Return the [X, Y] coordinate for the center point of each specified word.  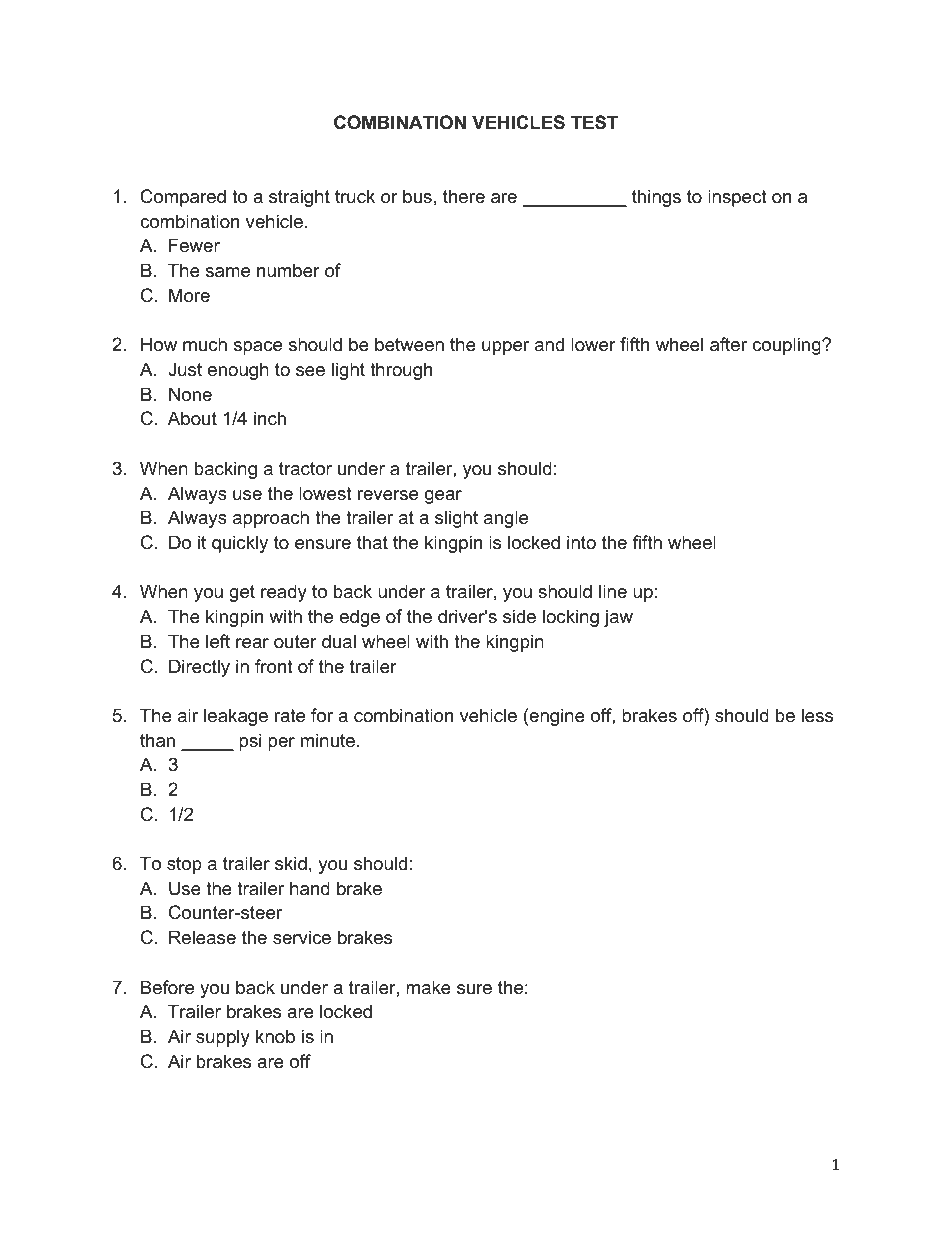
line [613, 591]
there [464, 196]
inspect [737, 198]
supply [223, 1038]
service [302, 937]
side [519, 616]
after [728, 344]
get [242, 593]
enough [238, 371]
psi [250, 742]
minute [328, 740]
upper [505, 348]
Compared [183, 198]
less [817, 715]
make [428, 987]
